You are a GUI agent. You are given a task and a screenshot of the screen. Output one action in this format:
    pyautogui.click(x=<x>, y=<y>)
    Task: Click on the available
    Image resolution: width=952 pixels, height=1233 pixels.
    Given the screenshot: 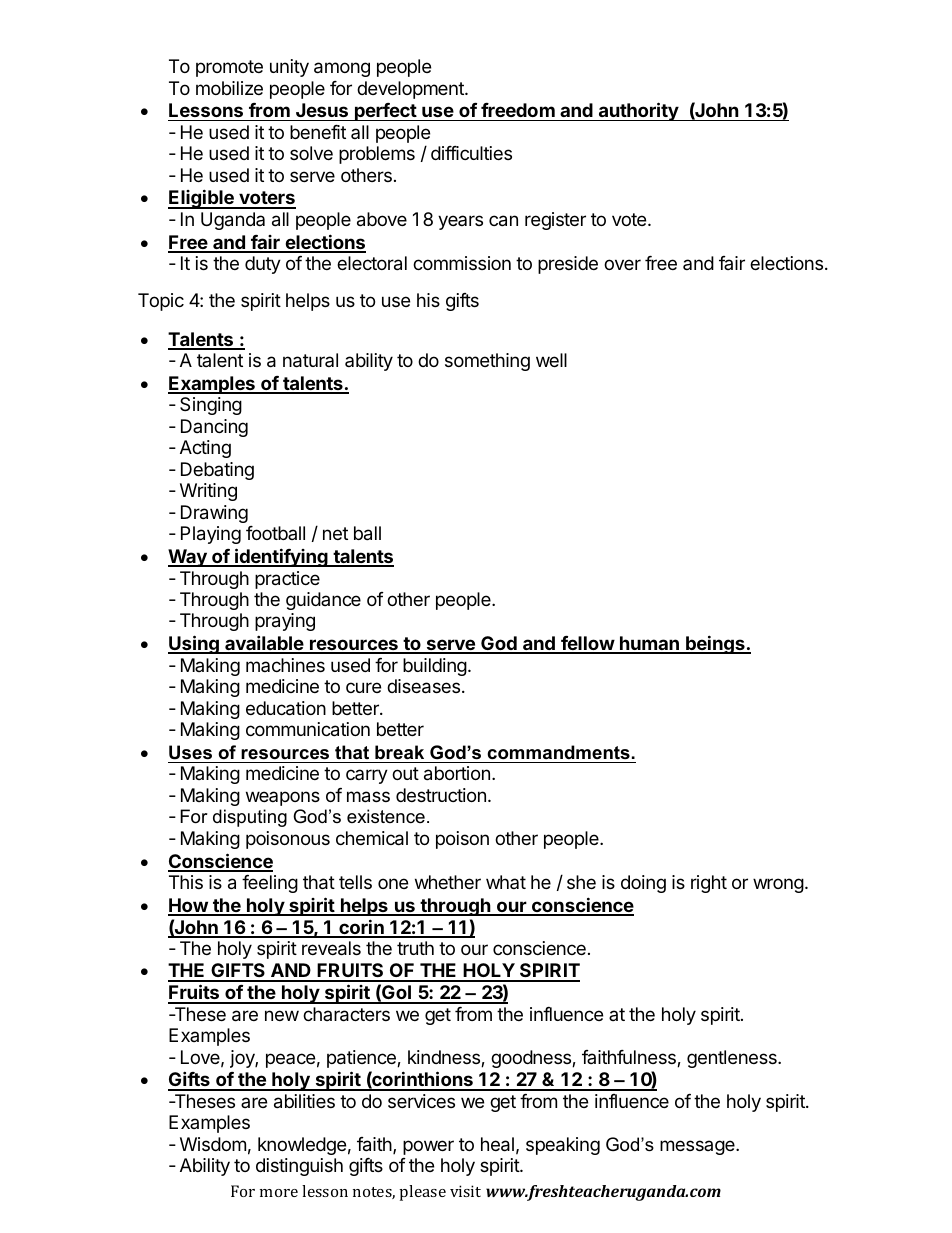 What is the action you would take?
    pyautogui.click(x=264, y=644)
